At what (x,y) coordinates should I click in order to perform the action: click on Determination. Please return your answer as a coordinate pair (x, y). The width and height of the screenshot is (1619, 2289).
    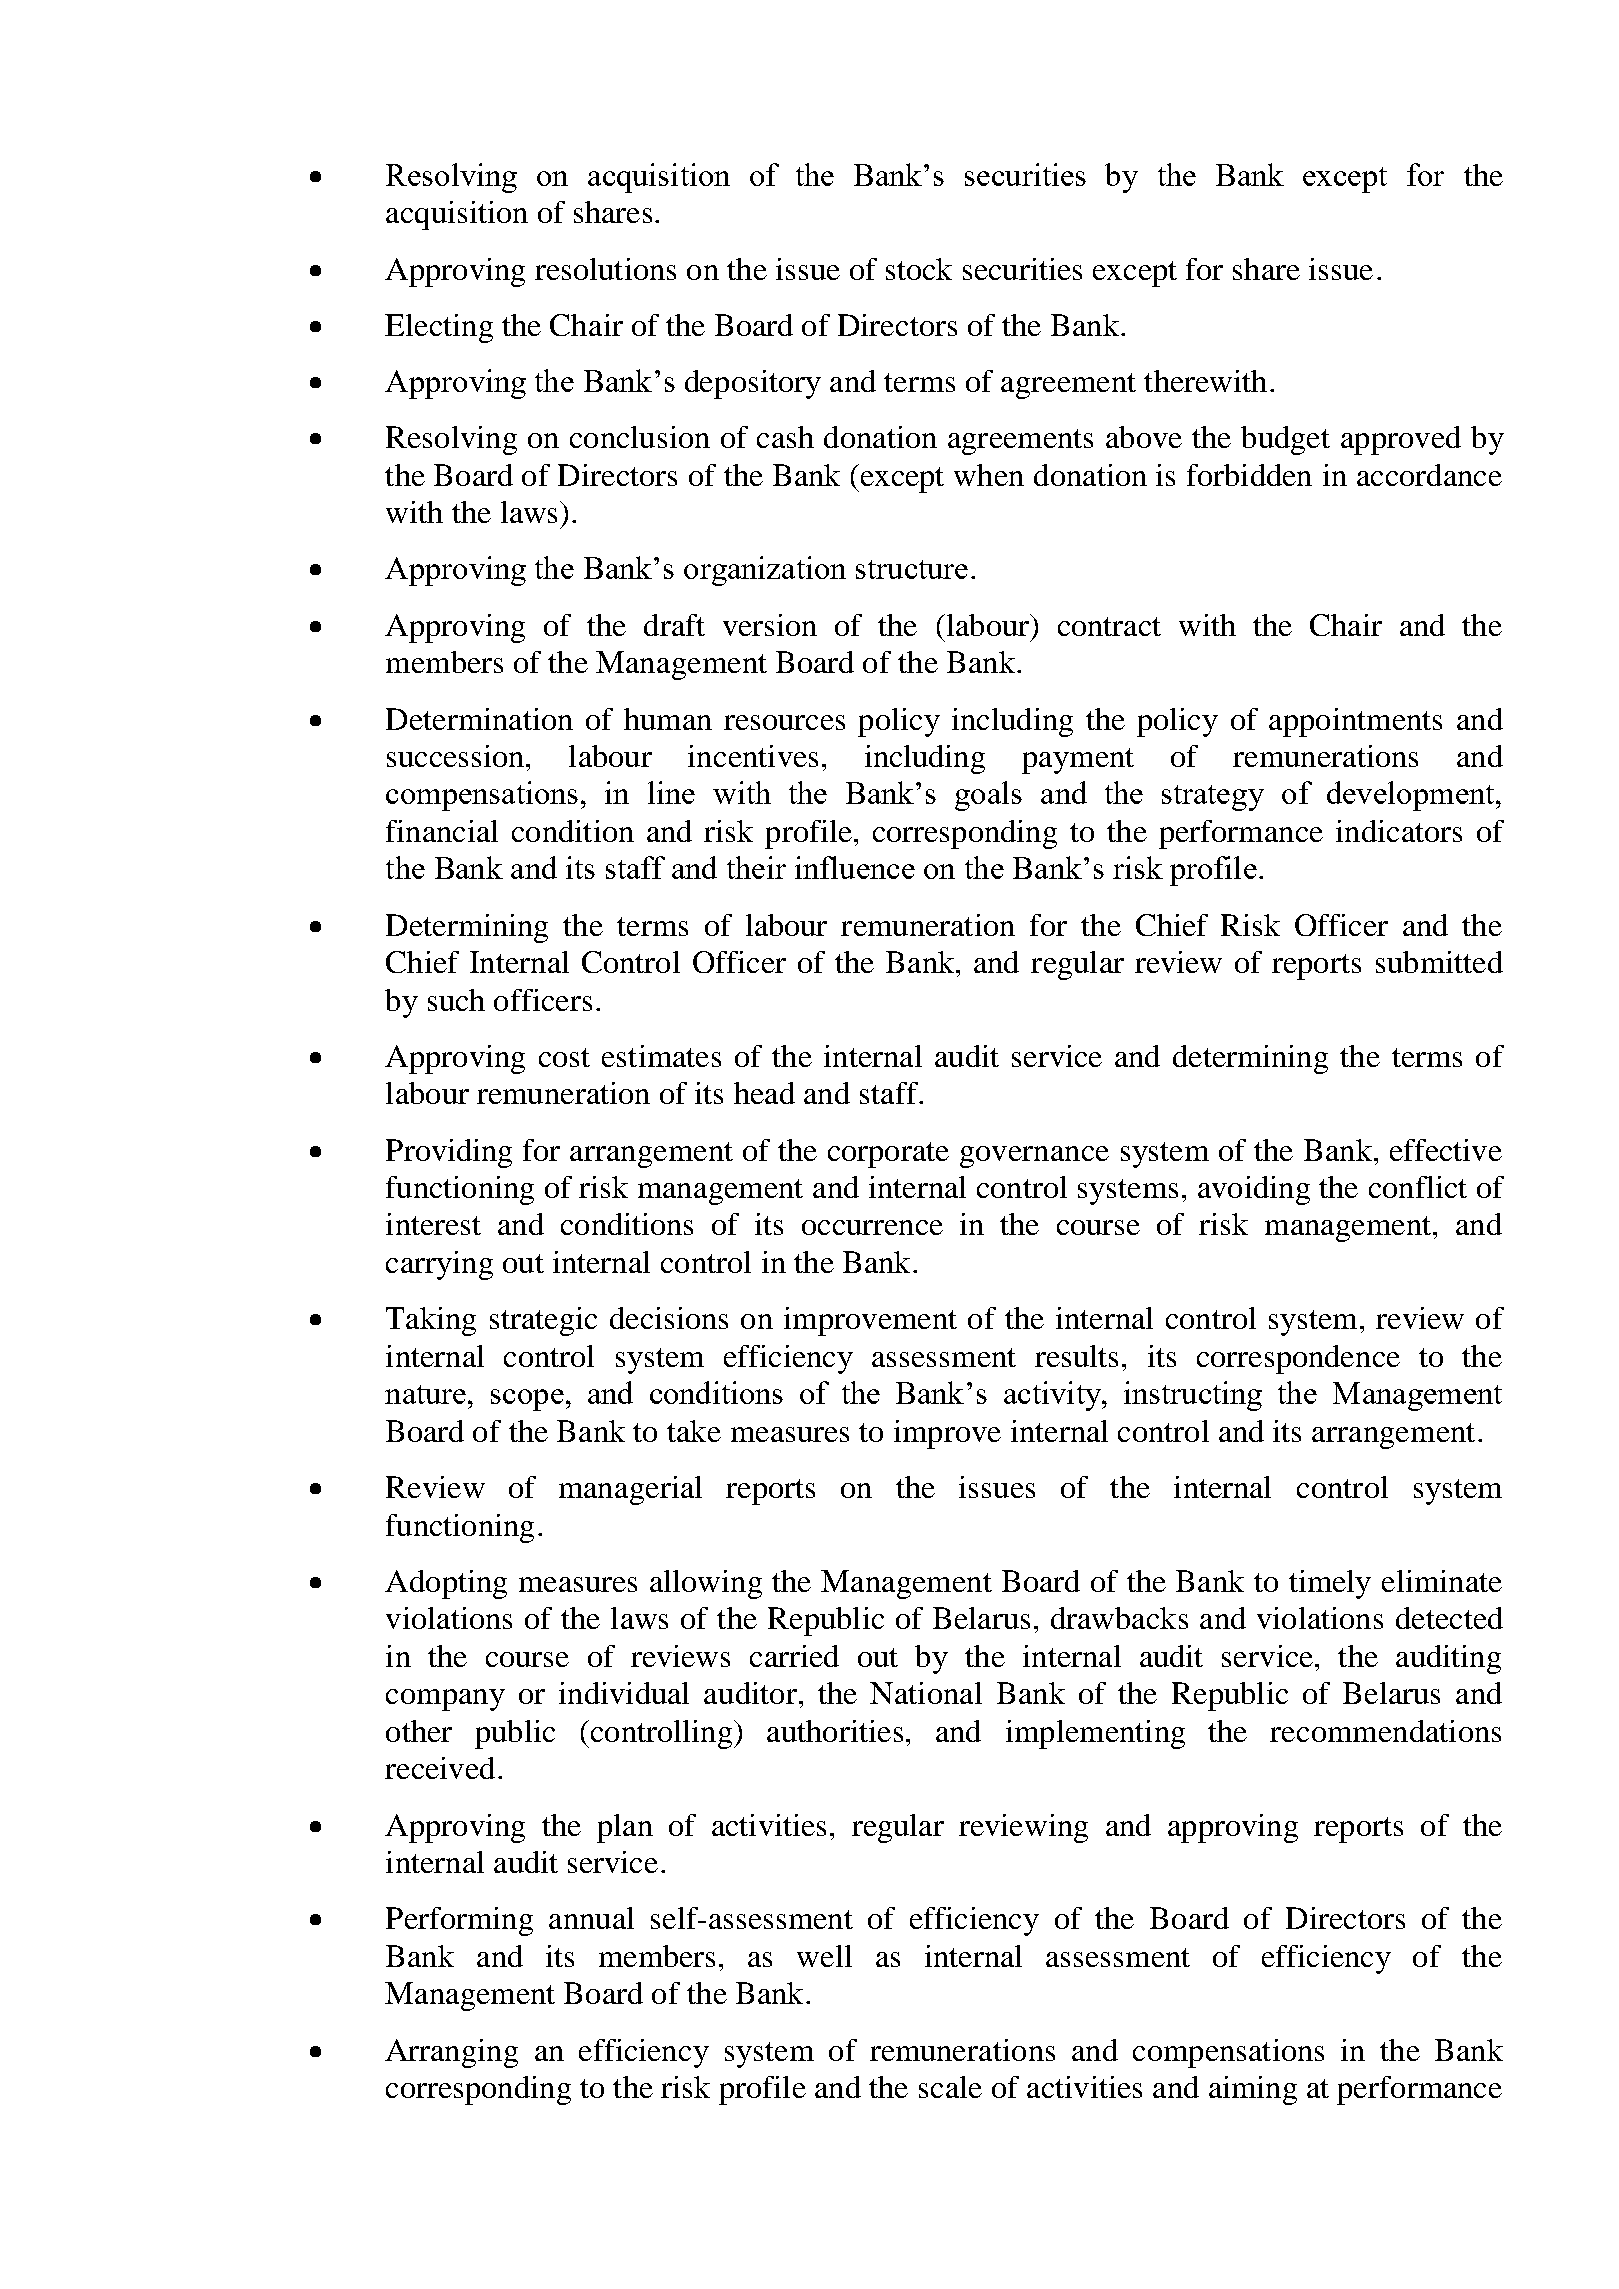
    Looking at the image, I should click on (479, 719).
